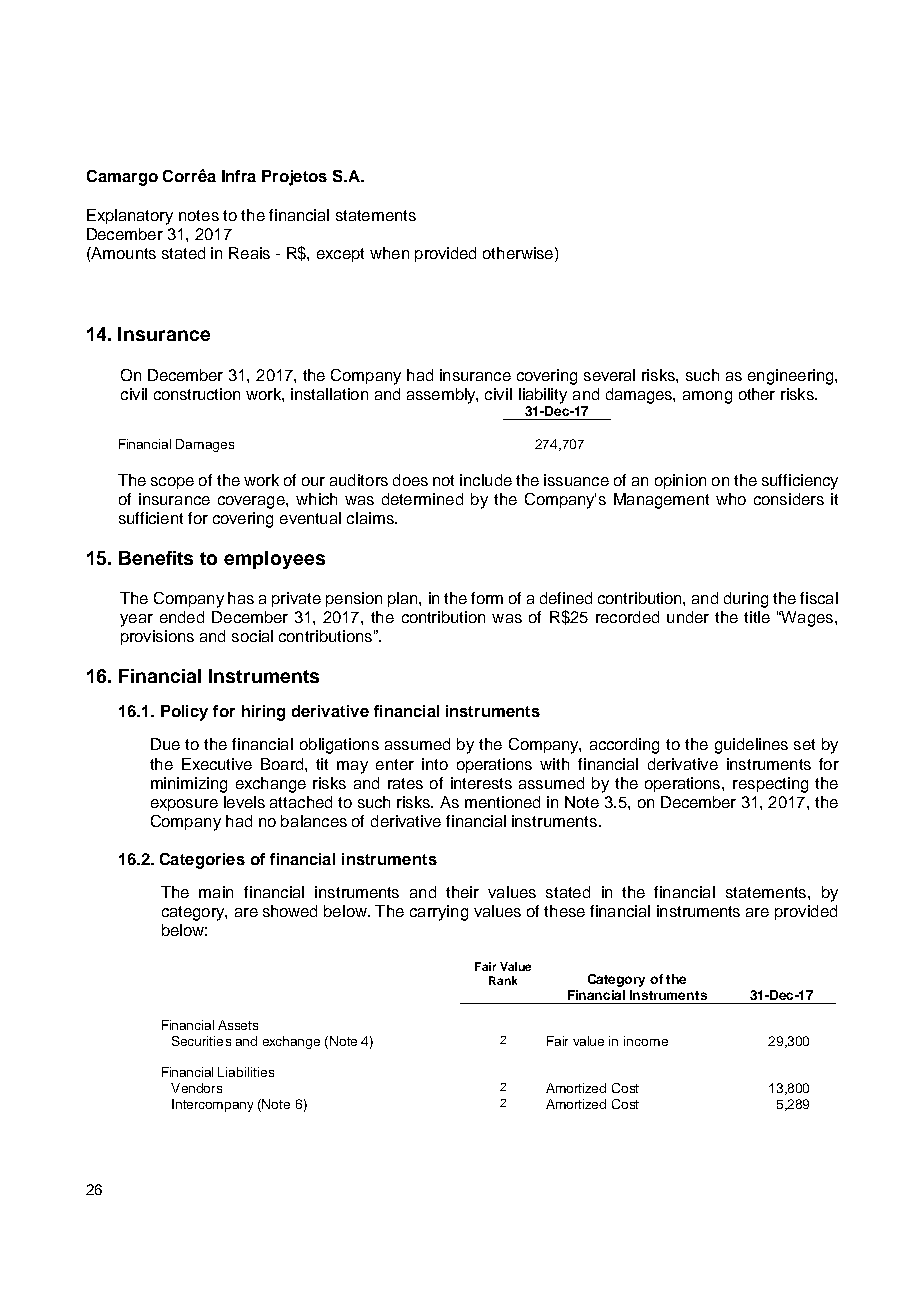 The image size is (924, 1308). Describe the element at coordinates (792, 377) in the screenshot. I see `engineering` at that location.
